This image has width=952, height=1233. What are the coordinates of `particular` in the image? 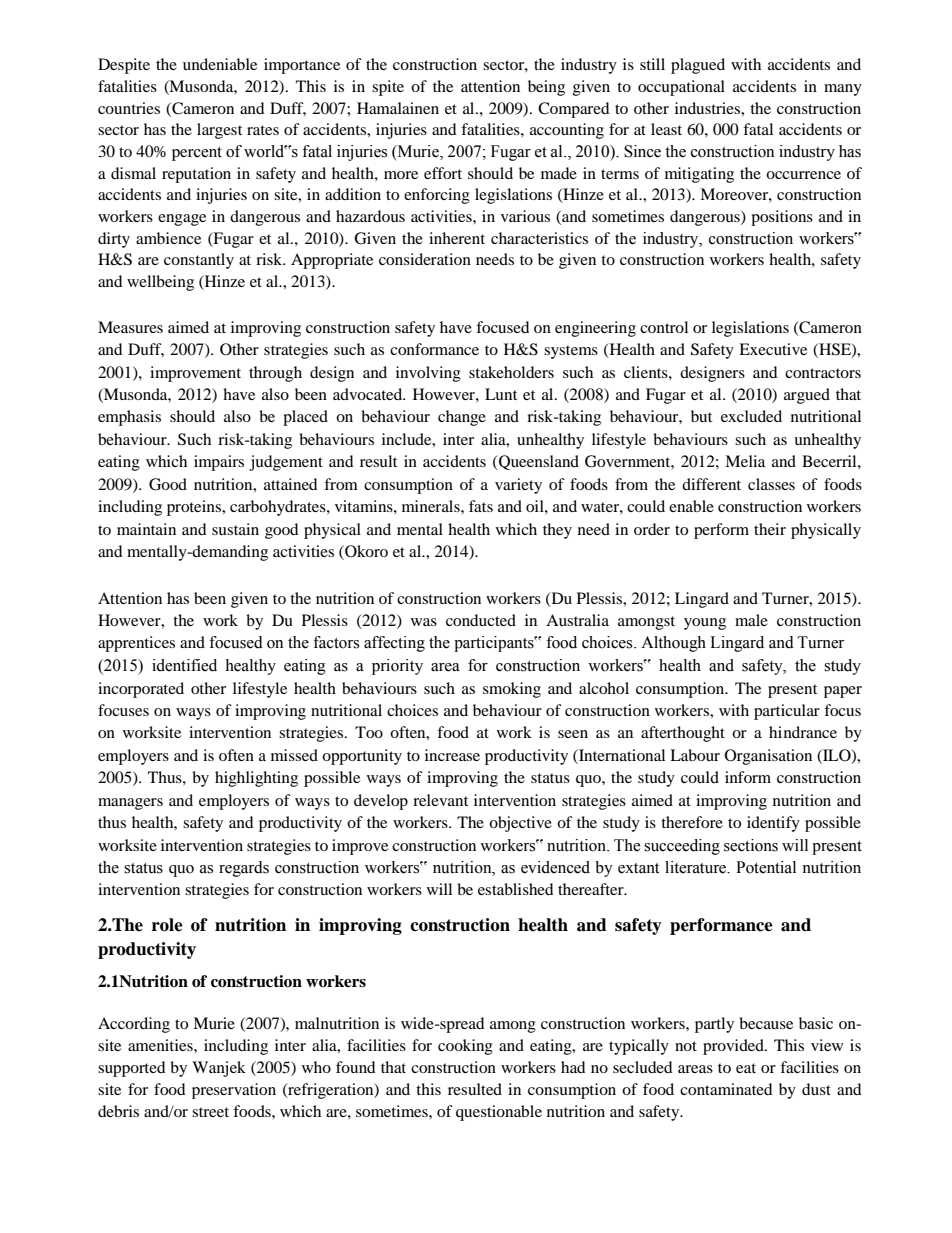 It's located at (787, 712).
